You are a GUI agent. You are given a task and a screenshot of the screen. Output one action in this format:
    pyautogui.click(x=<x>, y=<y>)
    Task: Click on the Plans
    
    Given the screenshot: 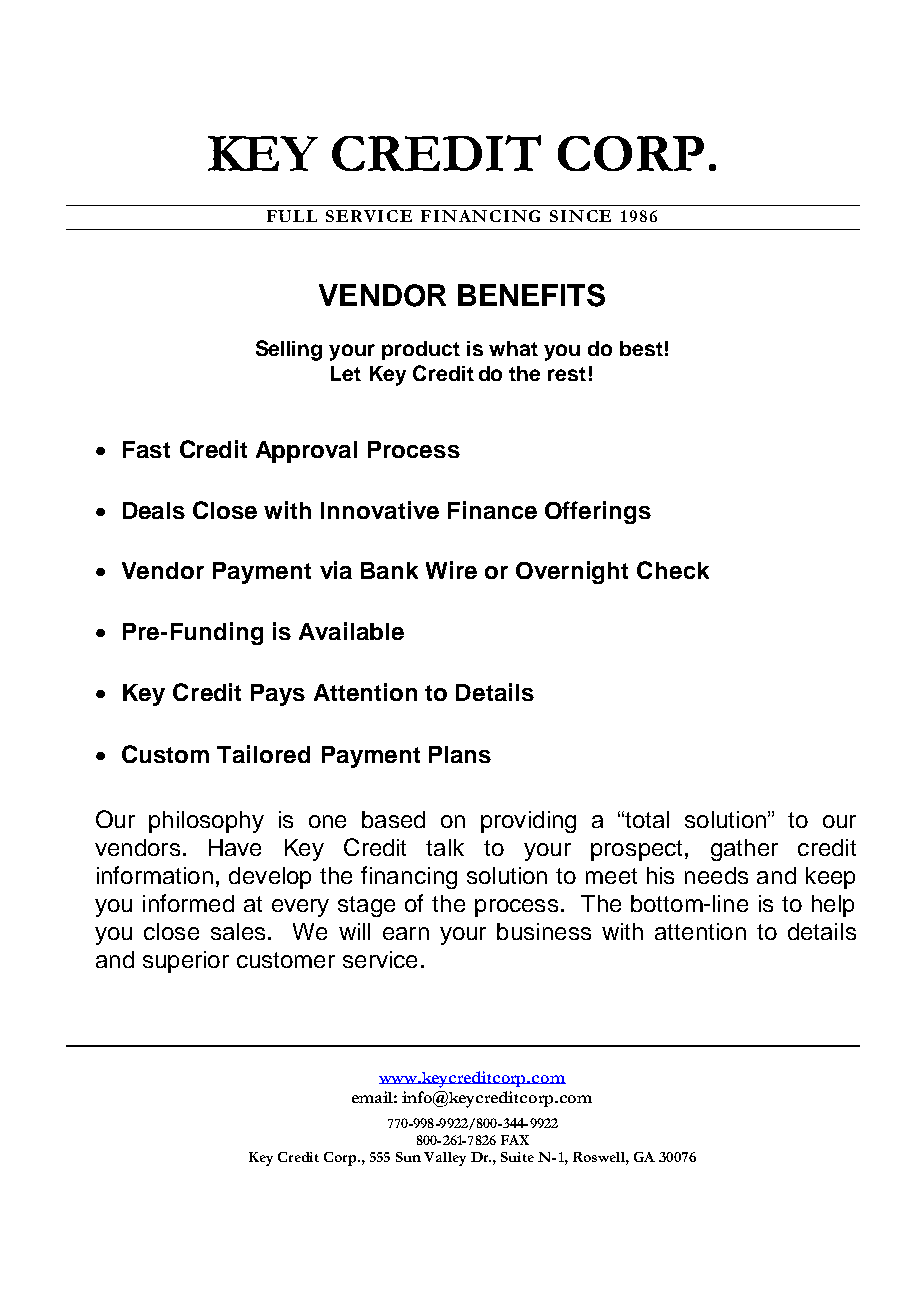 What is the action you would take?
    pyautogui.click(x=460, y=754)
